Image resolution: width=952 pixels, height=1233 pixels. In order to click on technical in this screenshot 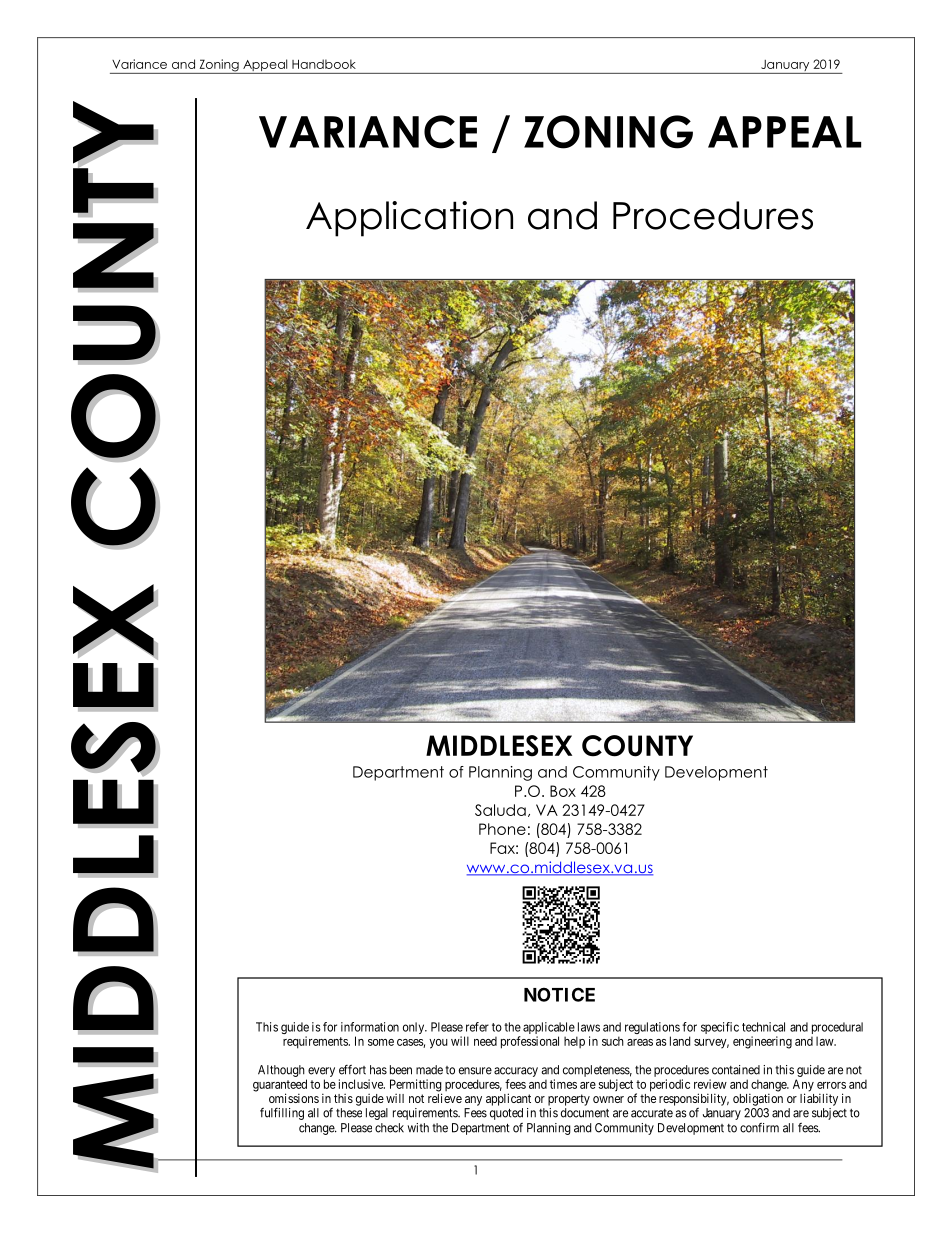, I will do `click(763, 1027)`.
